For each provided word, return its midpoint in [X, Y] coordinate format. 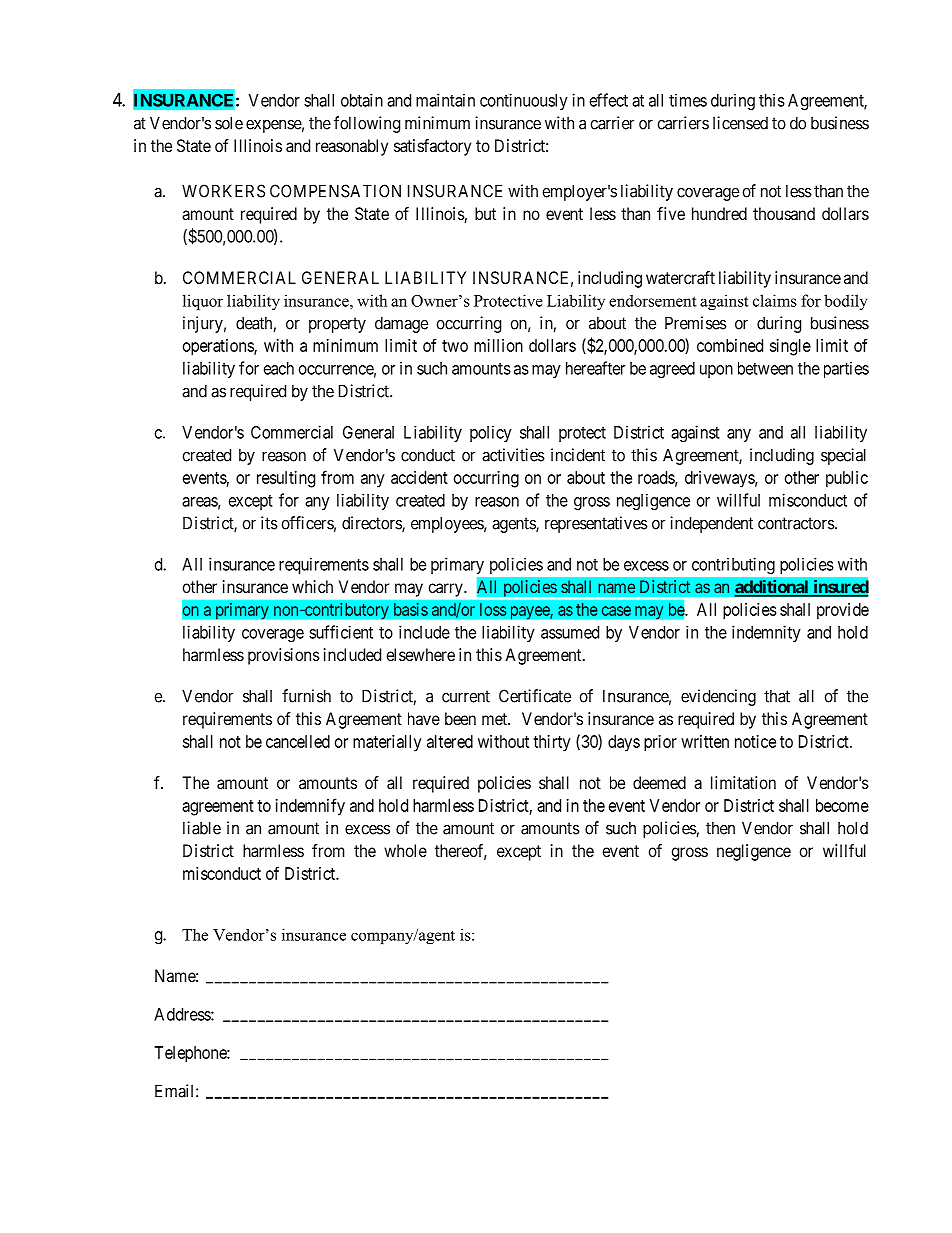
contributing [733, 566]
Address [183, 1014]
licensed [740, 123]
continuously [524, 101]
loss [493, 609]
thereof [461, 852]
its [269, 523]
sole [229, 123]
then [720, 828]
